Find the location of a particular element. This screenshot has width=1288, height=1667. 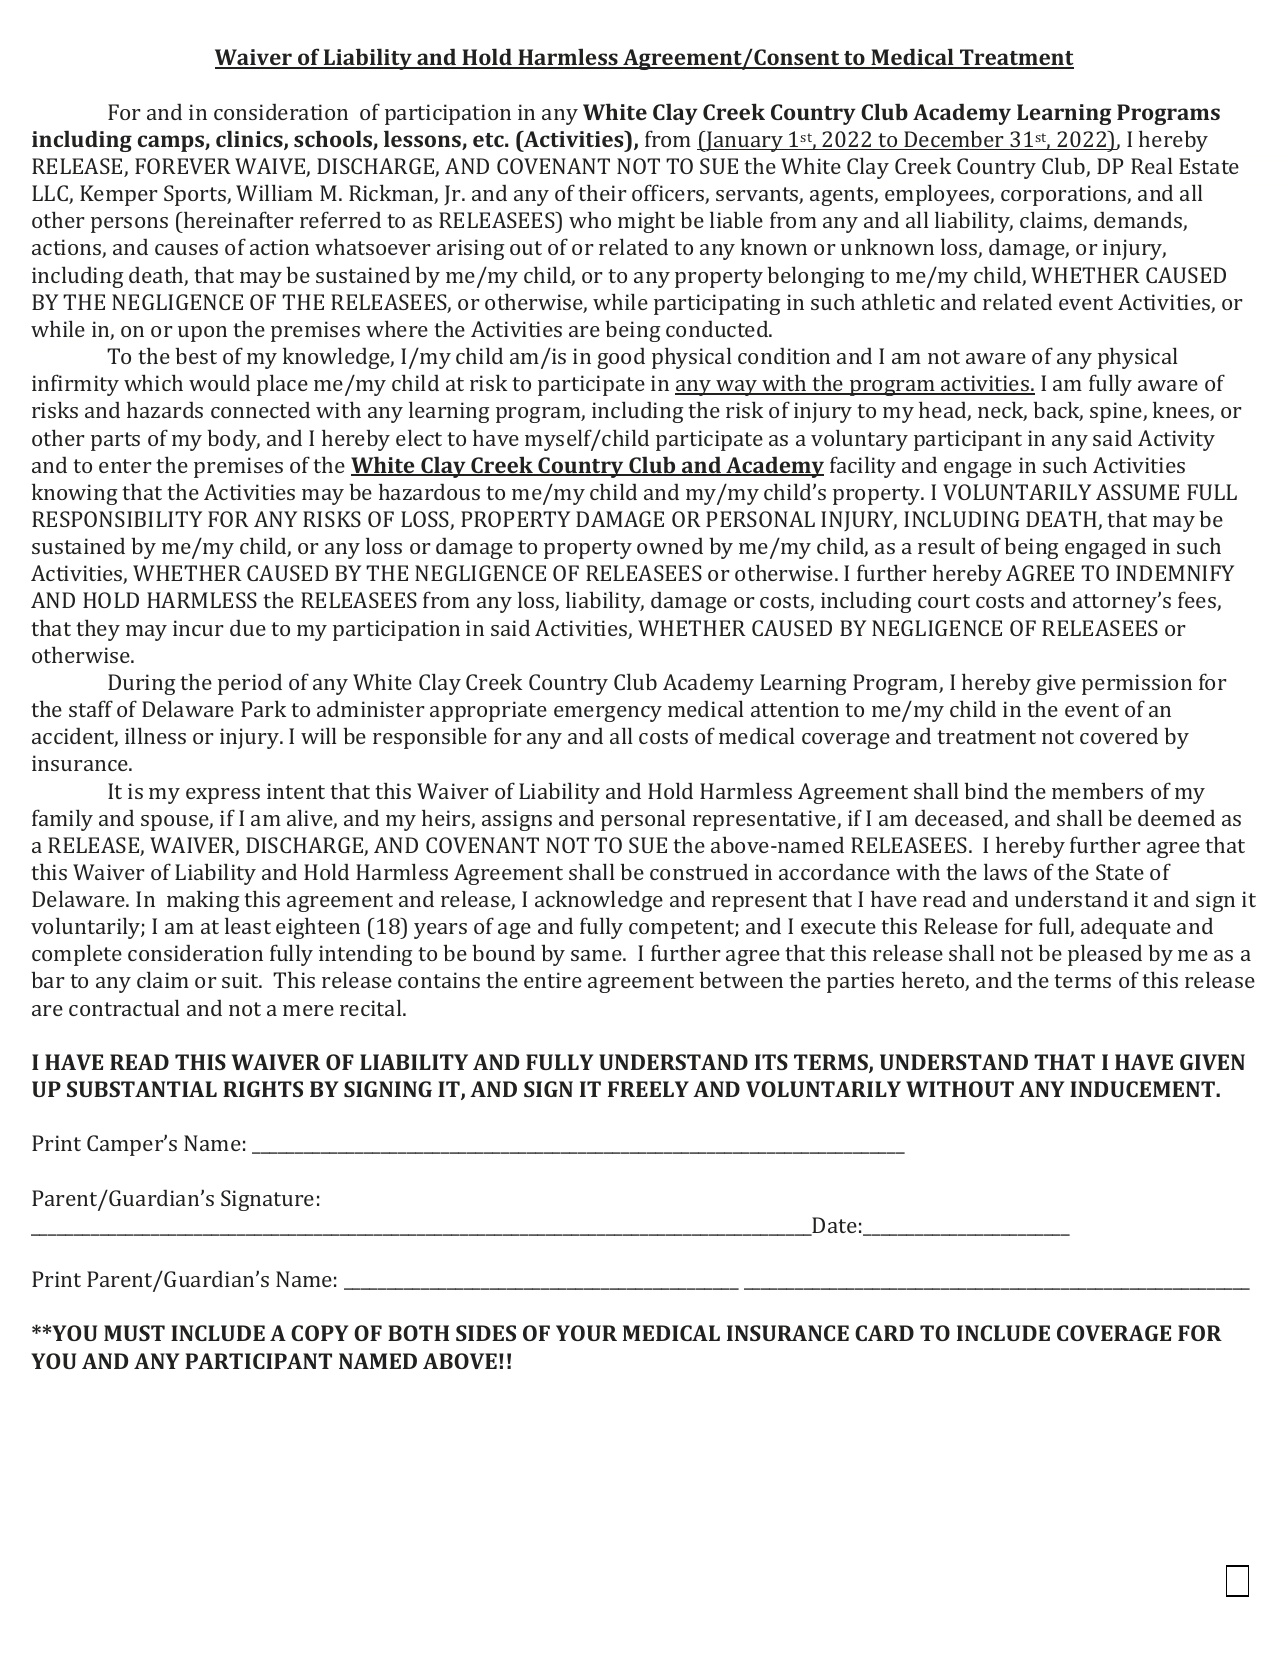

Activity is located at coordinates (1176, 440).
